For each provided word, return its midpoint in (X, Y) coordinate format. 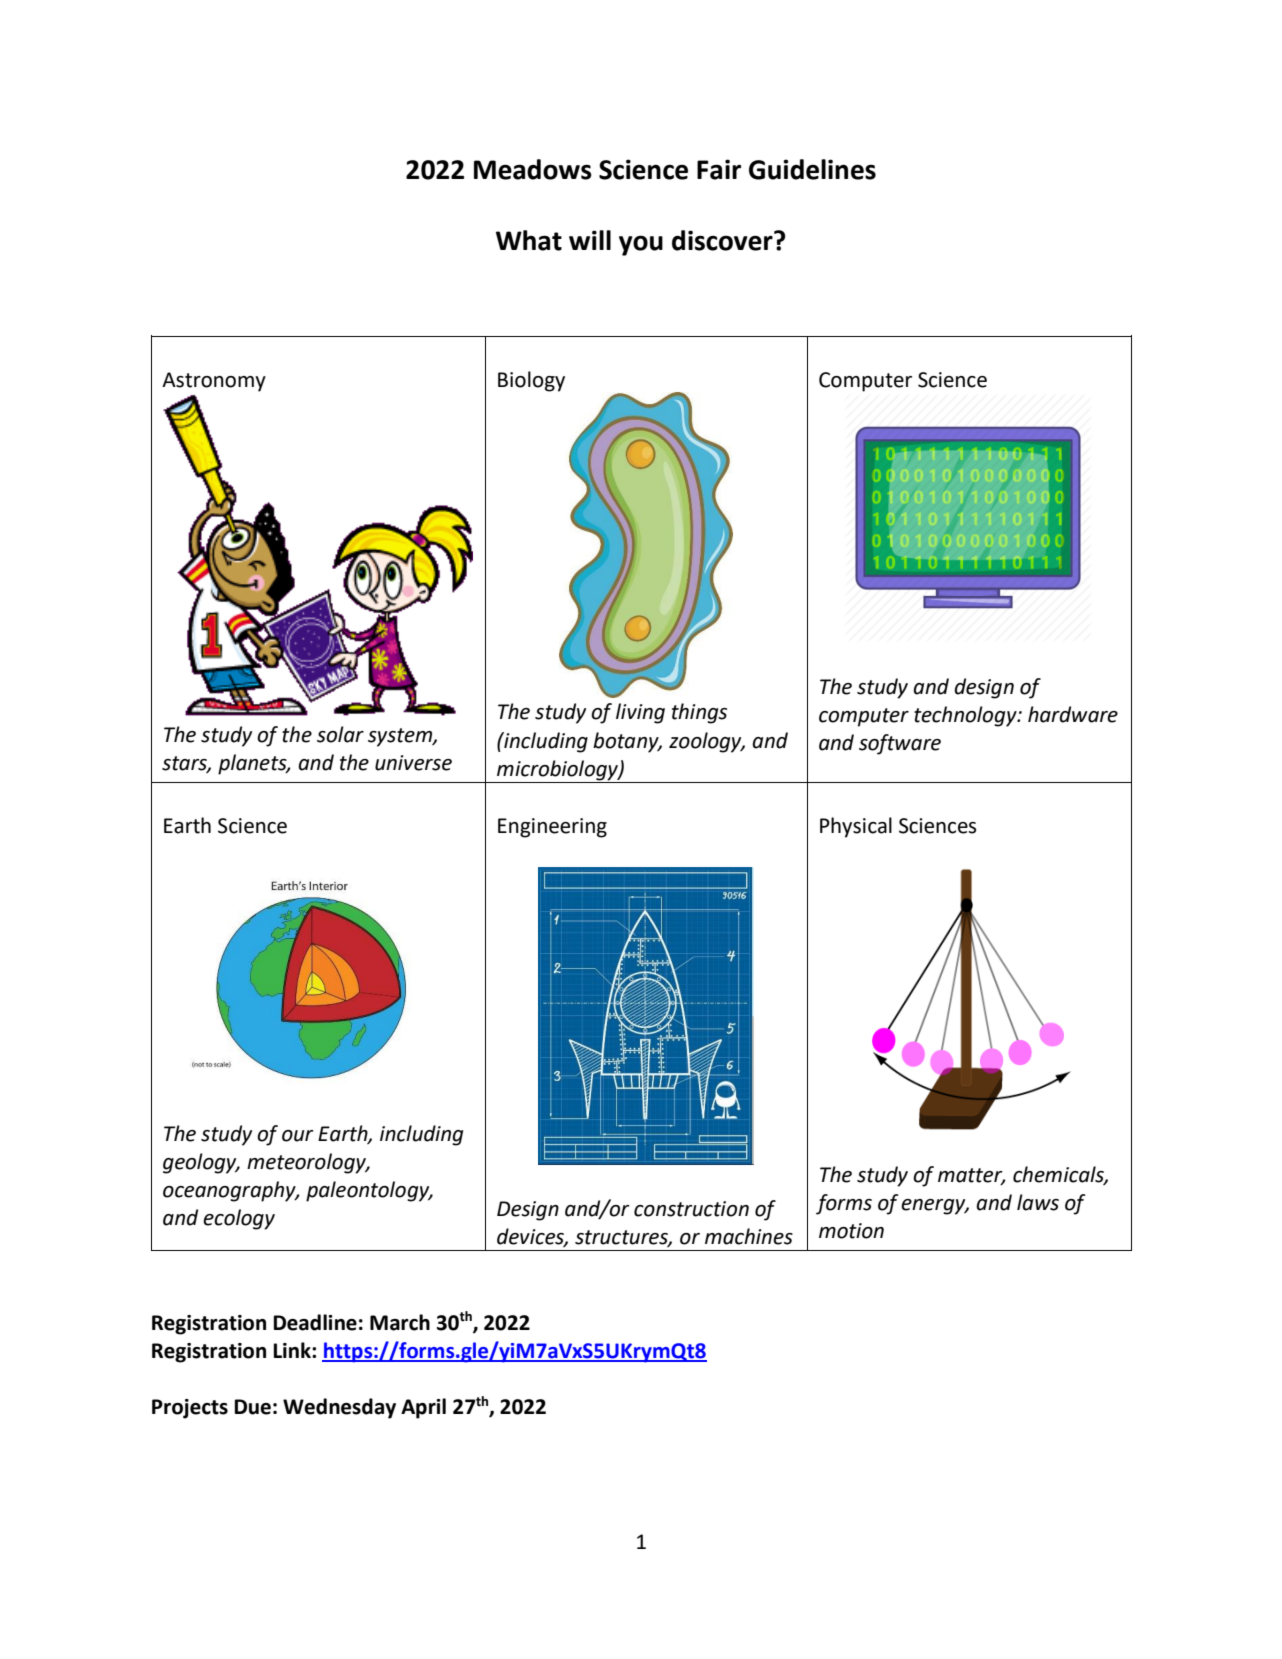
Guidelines (812, 169)
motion (851, 1231)
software (900, 744)
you (641, 245)
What (529, 240)
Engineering (552, 828)
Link (293, 1350)
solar (340, 734)
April (423, 1408)
